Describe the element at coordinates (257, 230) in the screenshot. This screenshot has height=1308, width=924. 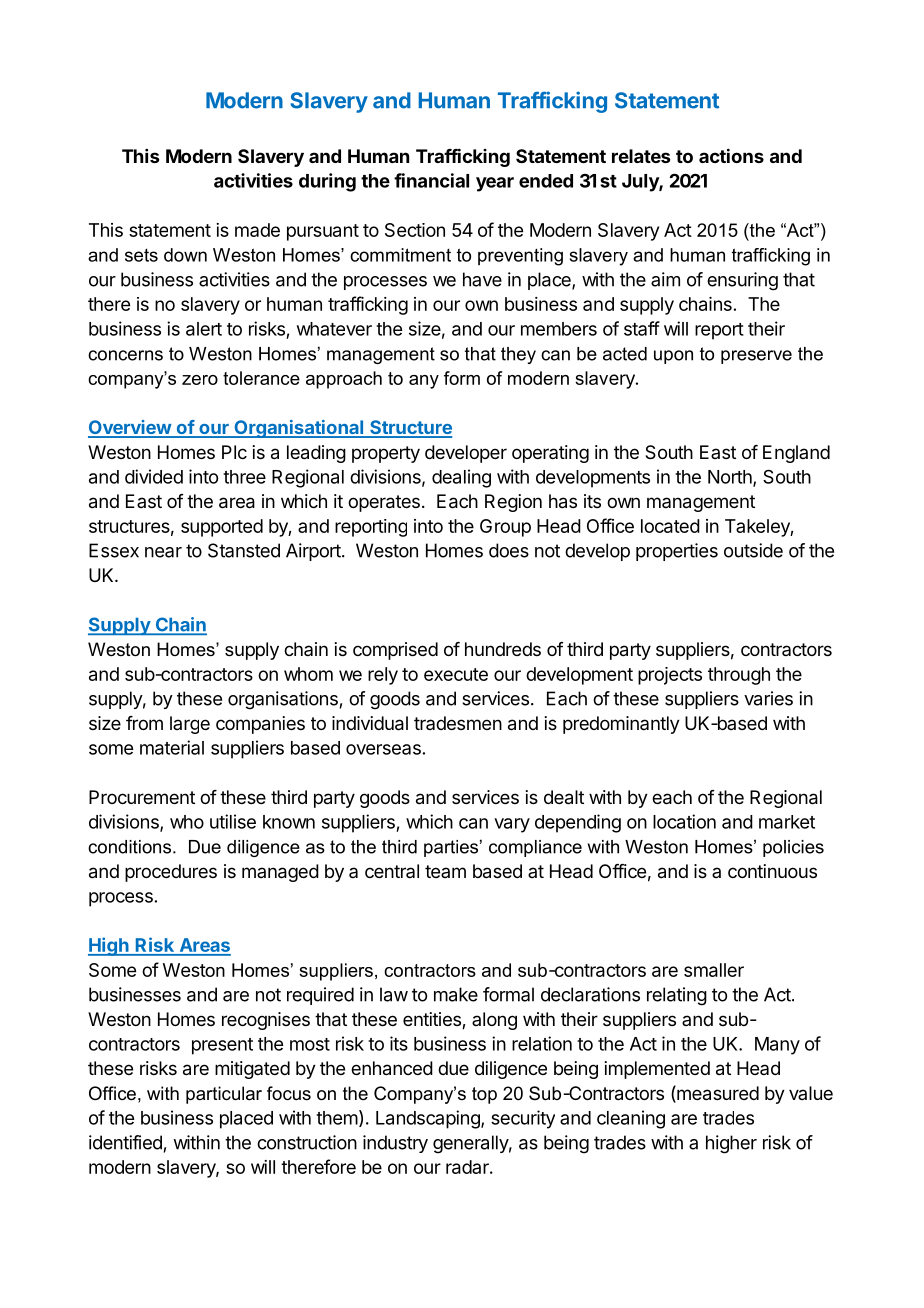
I see `made` at that location.
